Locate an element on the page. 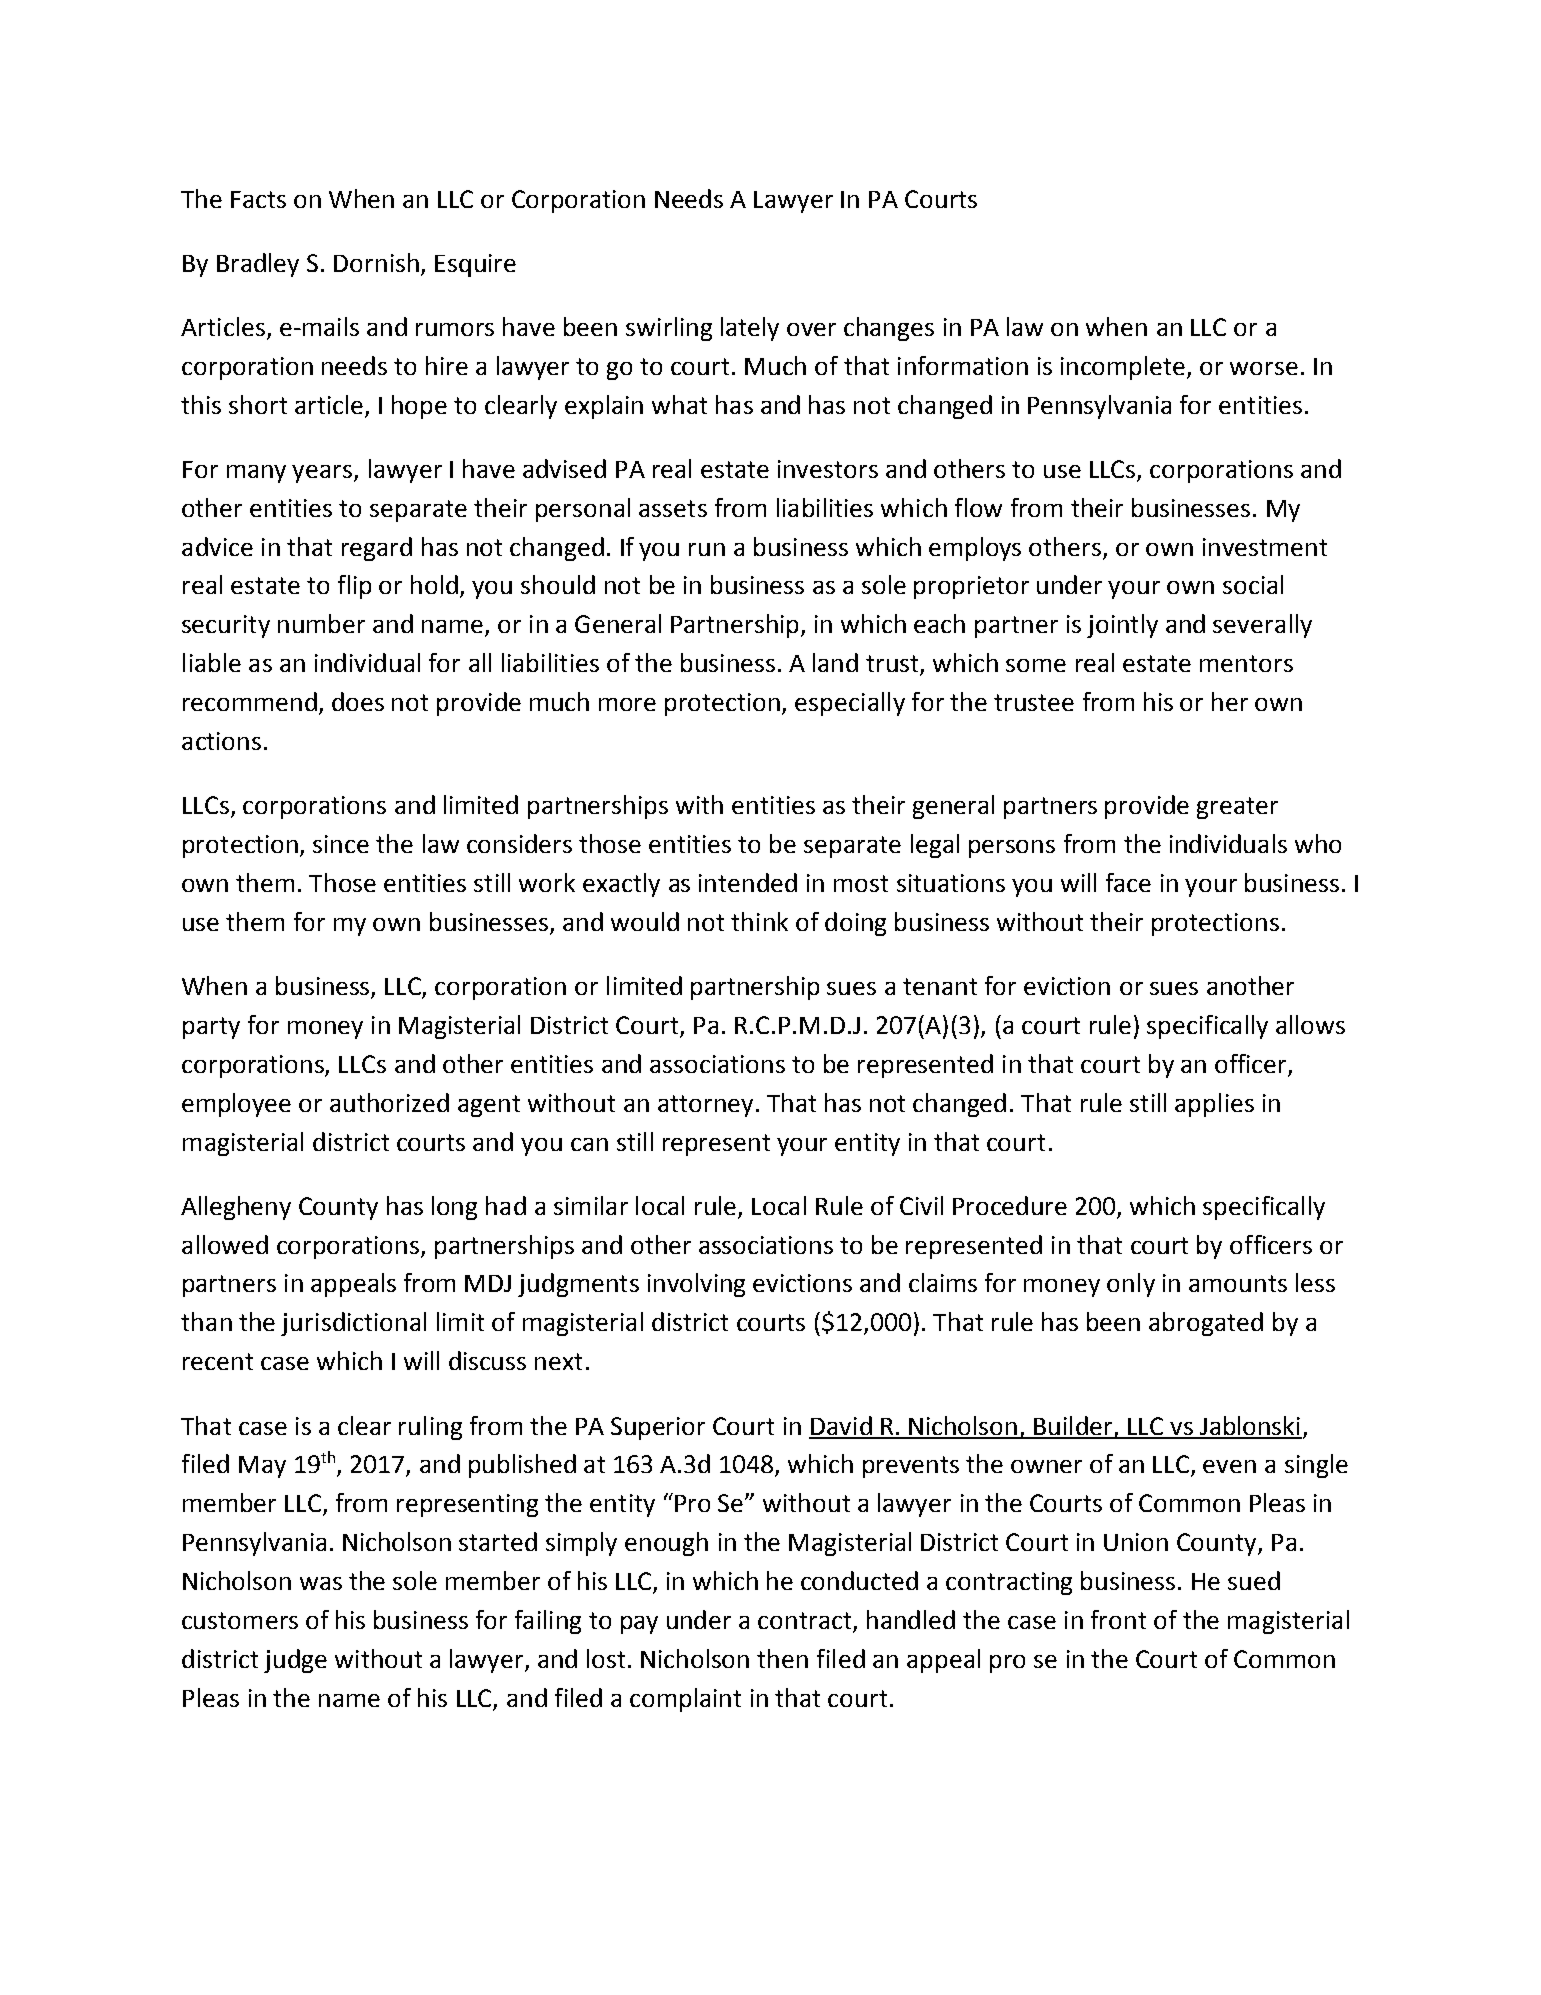 This document has width=1541, height=1995. then is located at coordinates (782, 1658).
